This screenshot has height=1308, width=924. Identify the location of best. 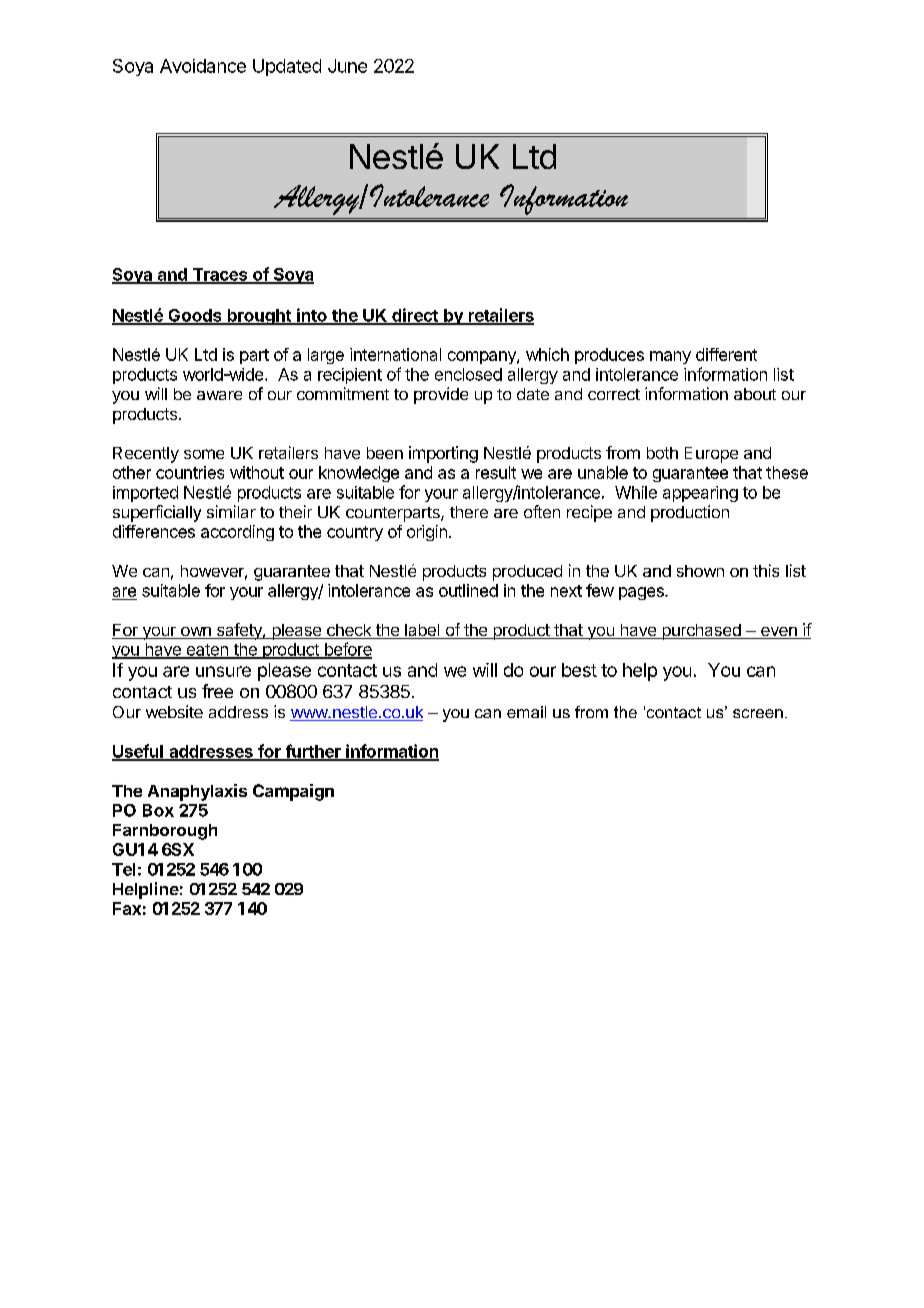
(579, 670).
